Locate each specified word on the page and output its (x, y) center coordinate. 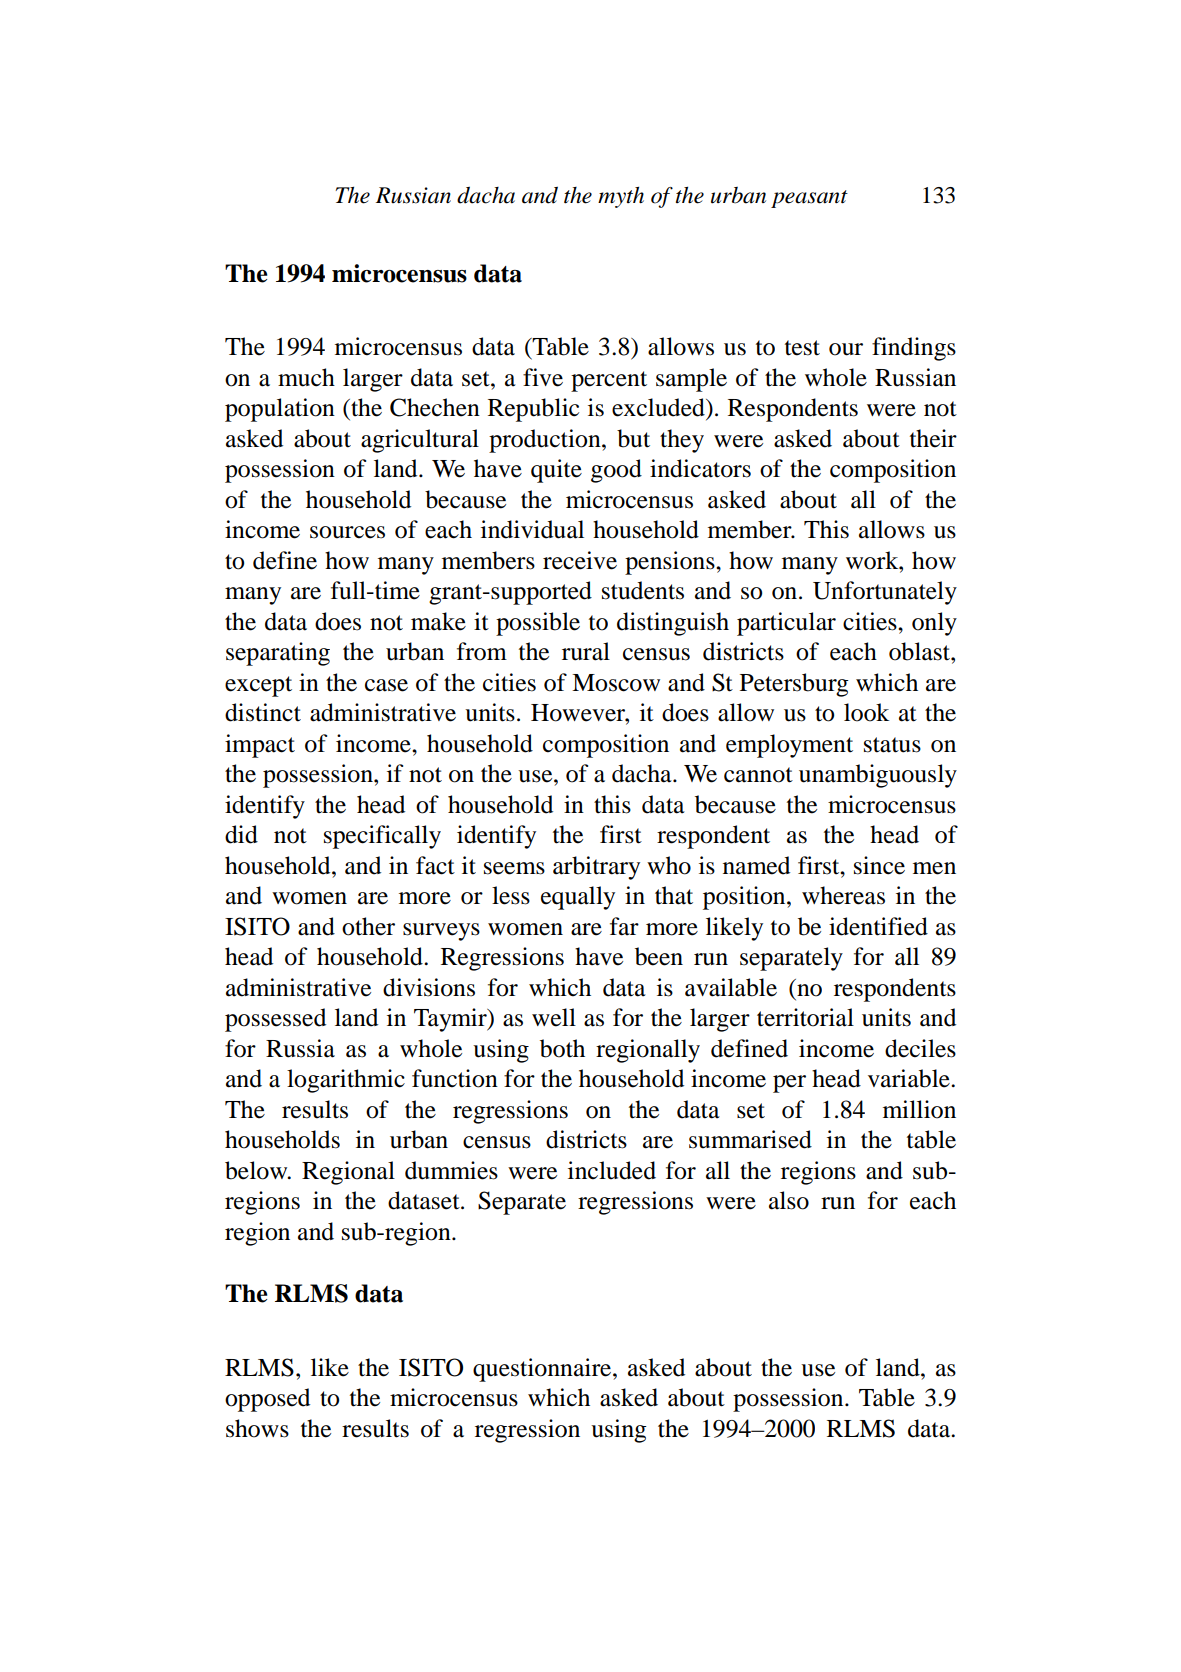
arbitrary (596, 868)
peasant (809, 199)
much (306, 377)
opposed (267, 1400)
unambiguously (878, 776)
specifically (382, 837)
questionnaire (543, 1370)
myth (621, 197)
